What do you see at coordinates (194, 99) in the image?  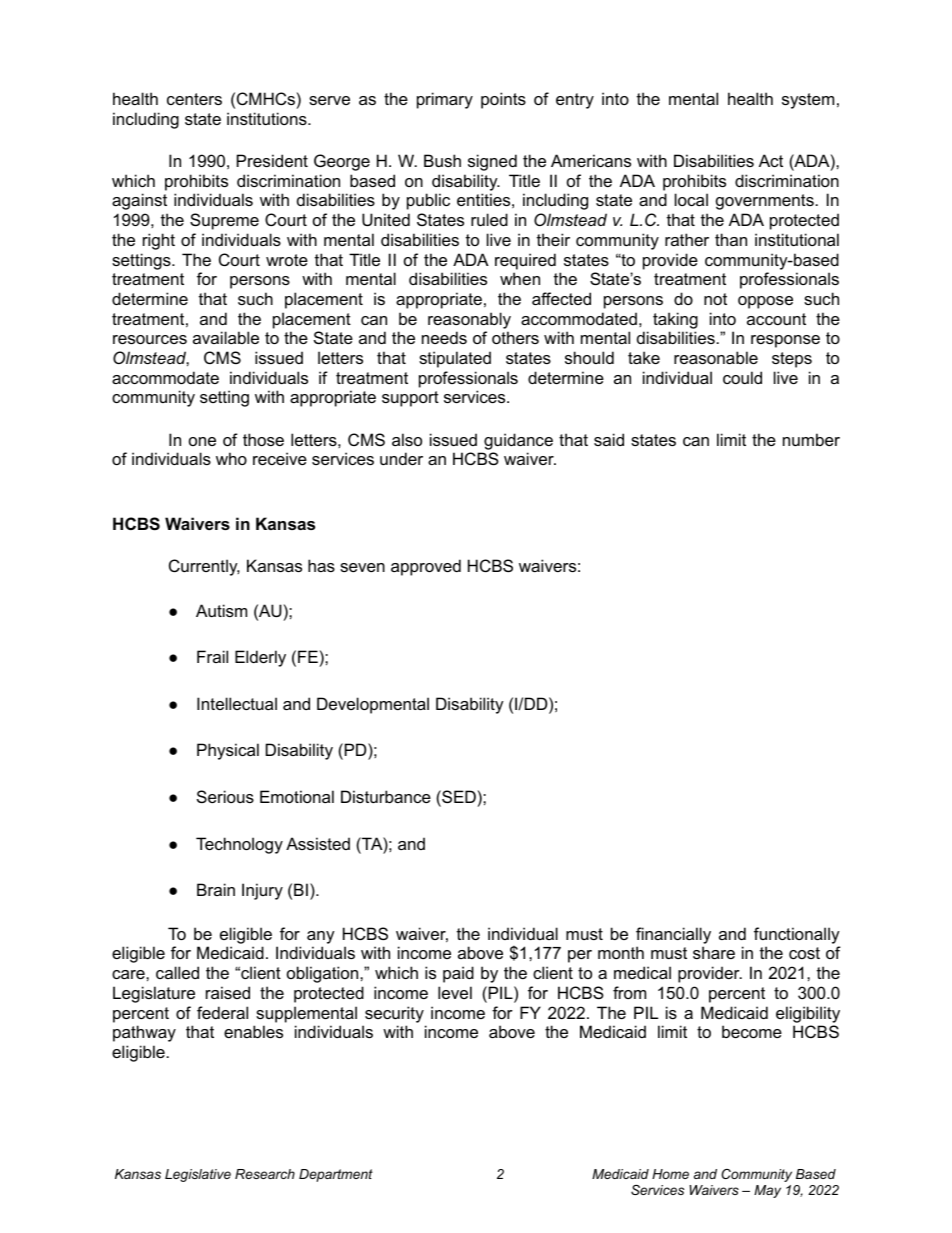 I see `centers` at bounding box center [194, 99].
